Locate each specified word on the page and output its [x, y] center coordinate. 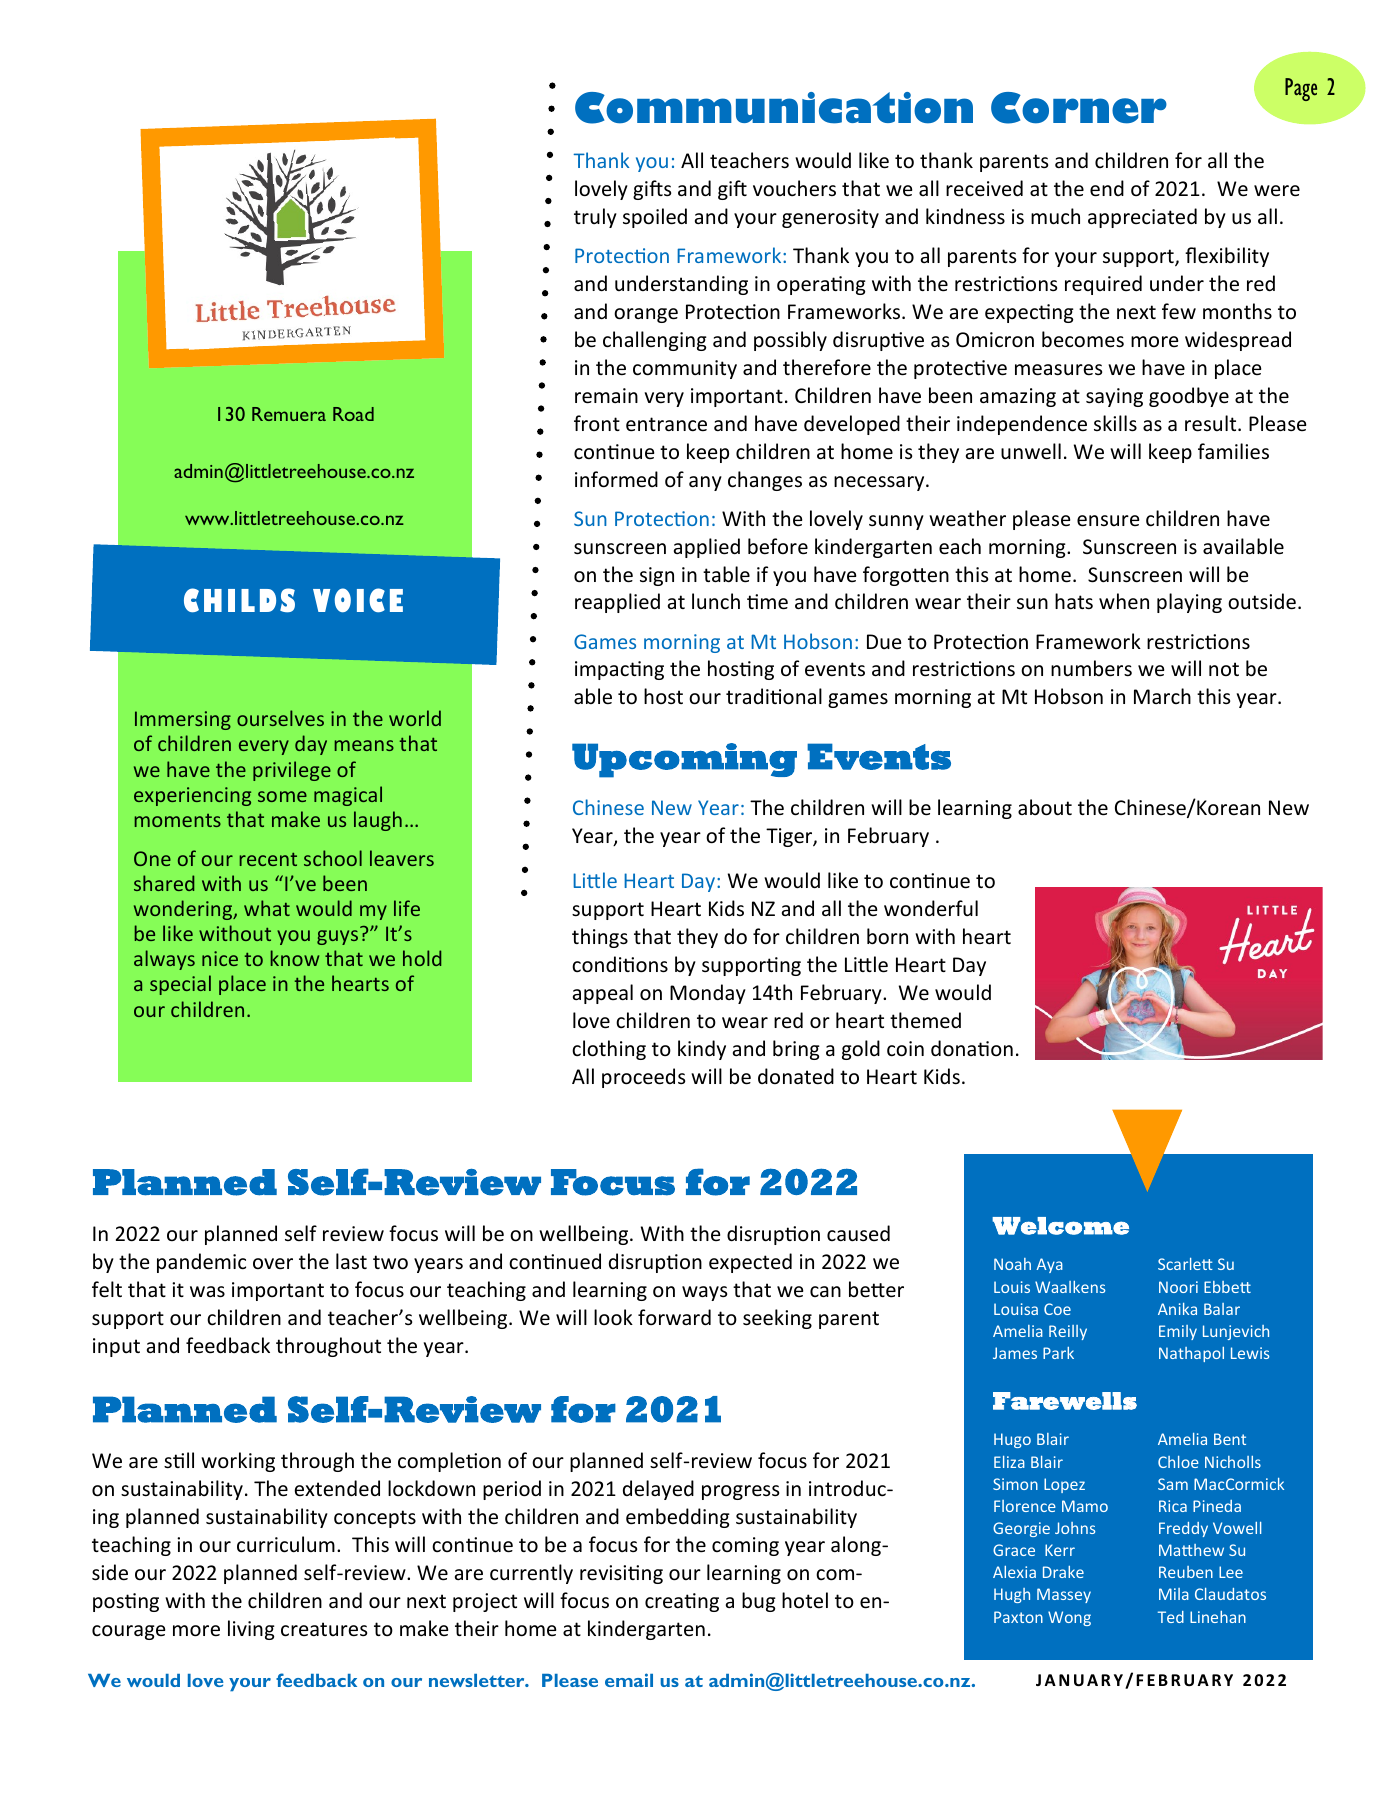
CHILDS [239, 600]
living [251, 1630]
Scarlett [1185, 1264]
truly [595, 218]
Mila [1174, 1594]
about [1045, 807]
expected [750, 1263]
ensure [1108, 521]
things [600, 938]
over [273, 1264]
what [267, 908]
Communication [774, 108]
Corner [1079, 108]
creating [682, 1602]
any [705, 483]
